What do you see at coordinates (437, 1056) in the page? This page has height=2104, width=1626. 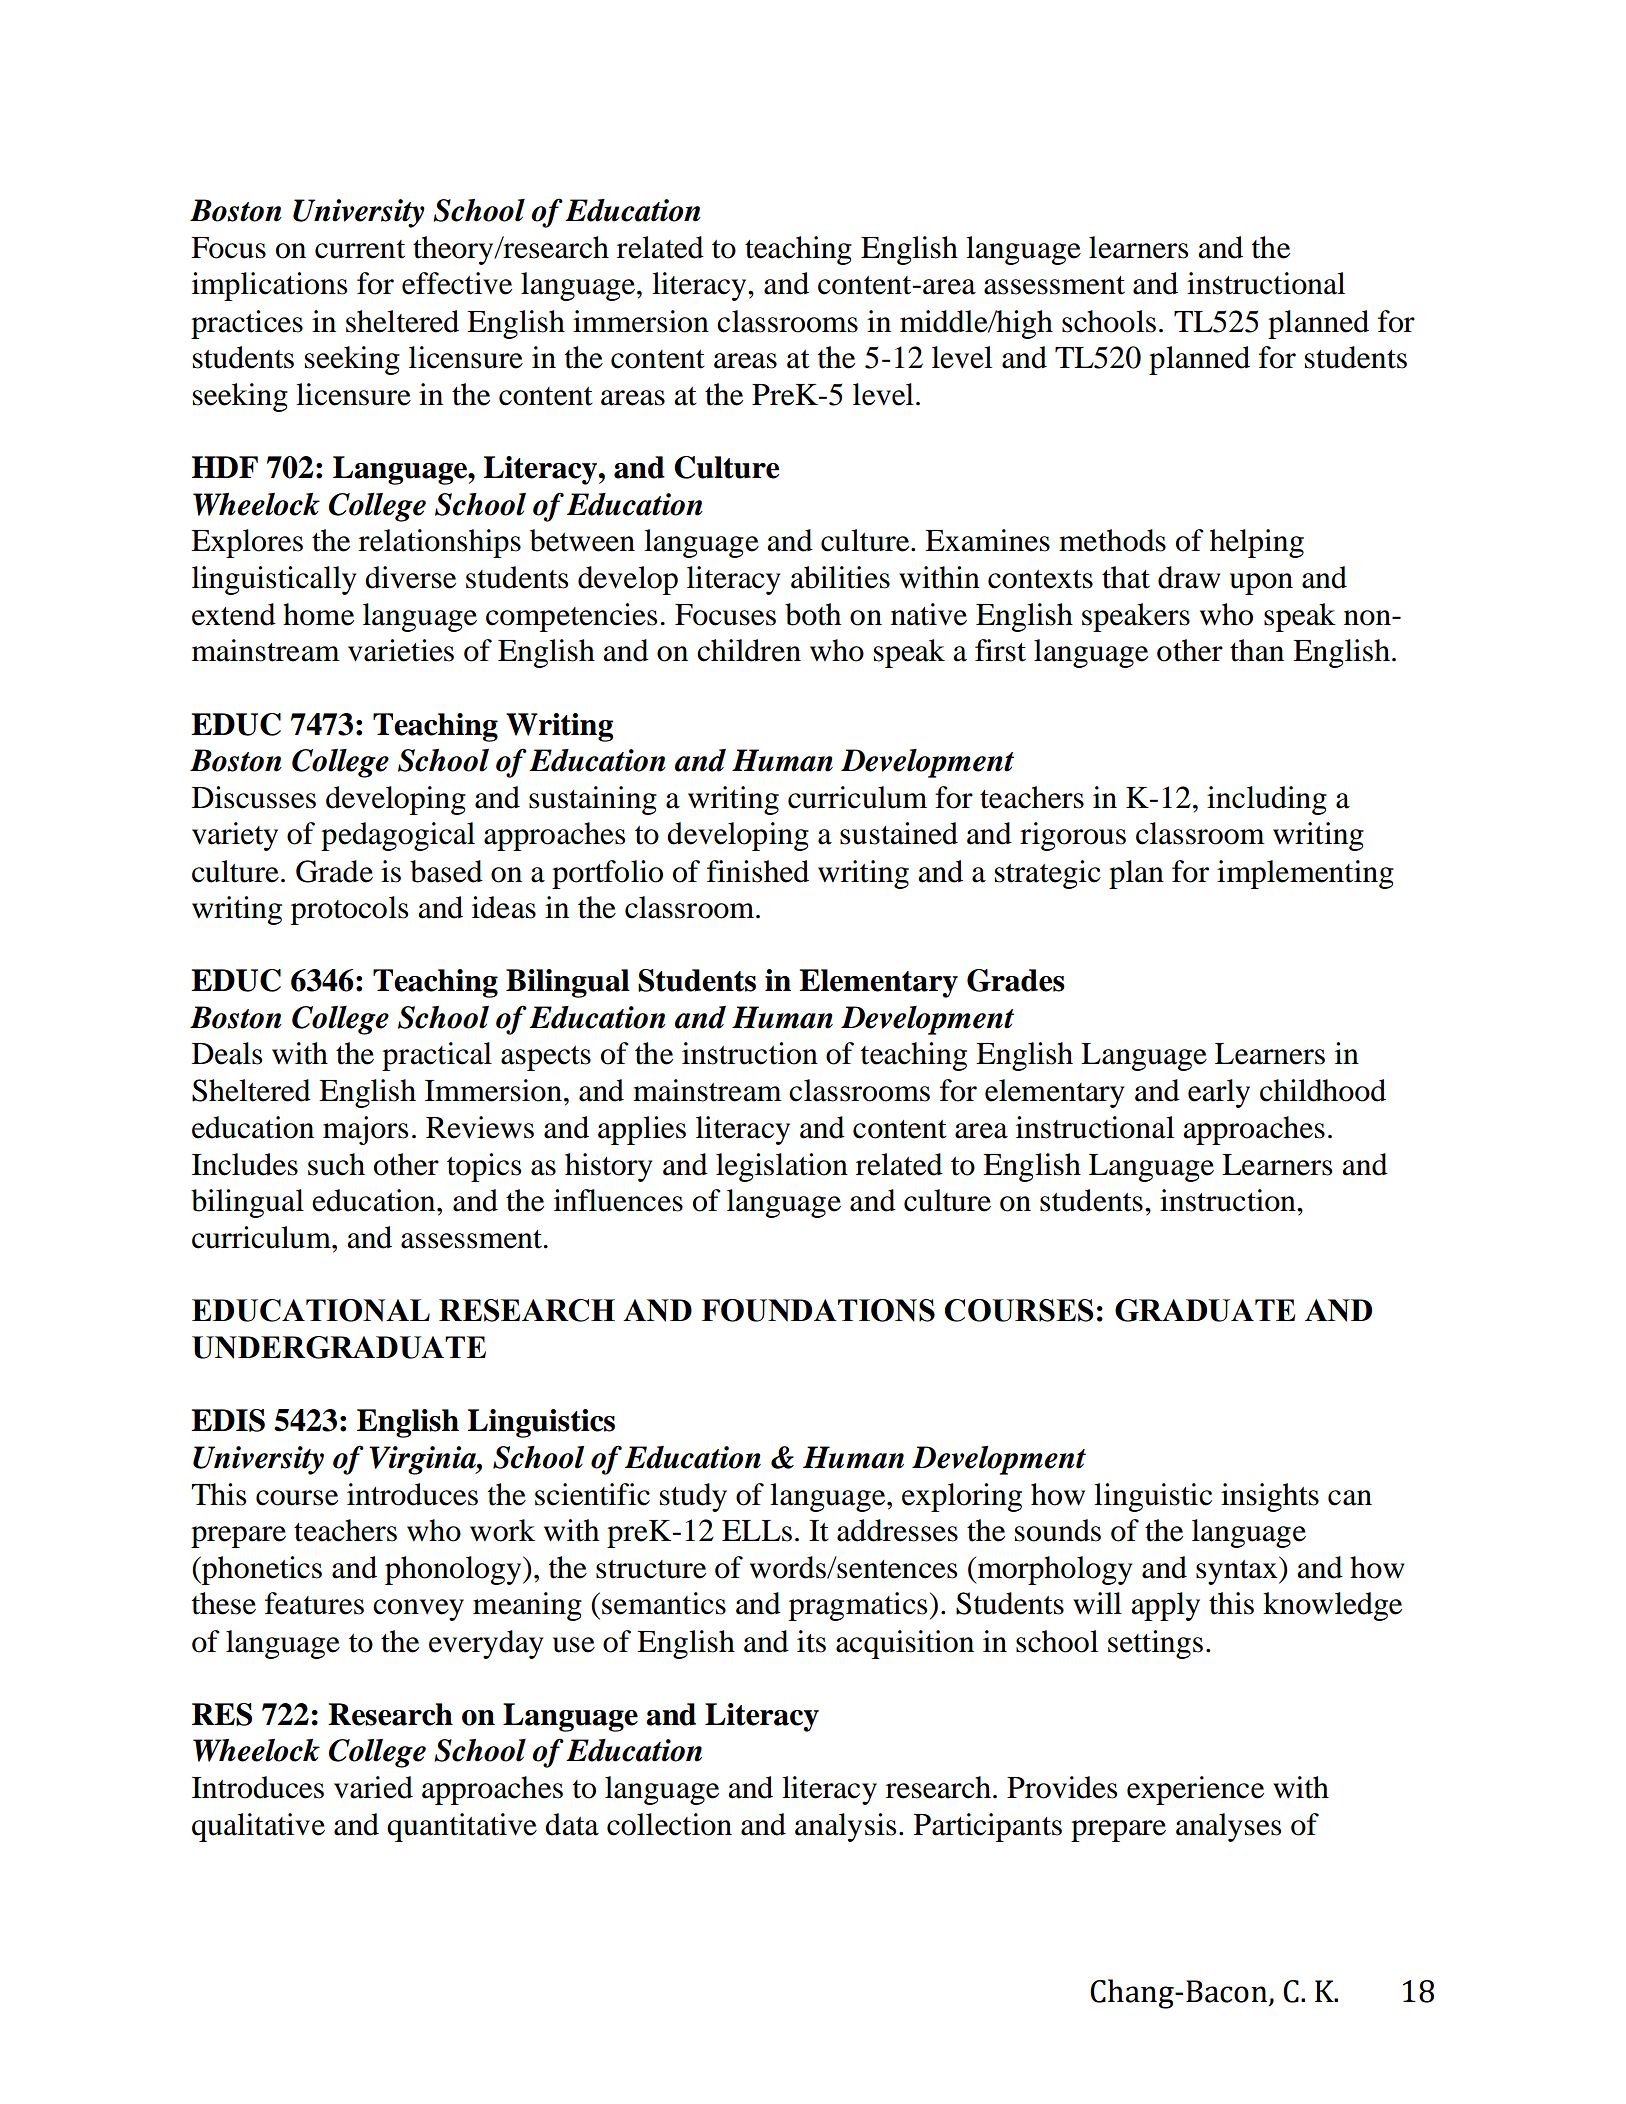 I see `practical` at bounding box center [437, 1056].
